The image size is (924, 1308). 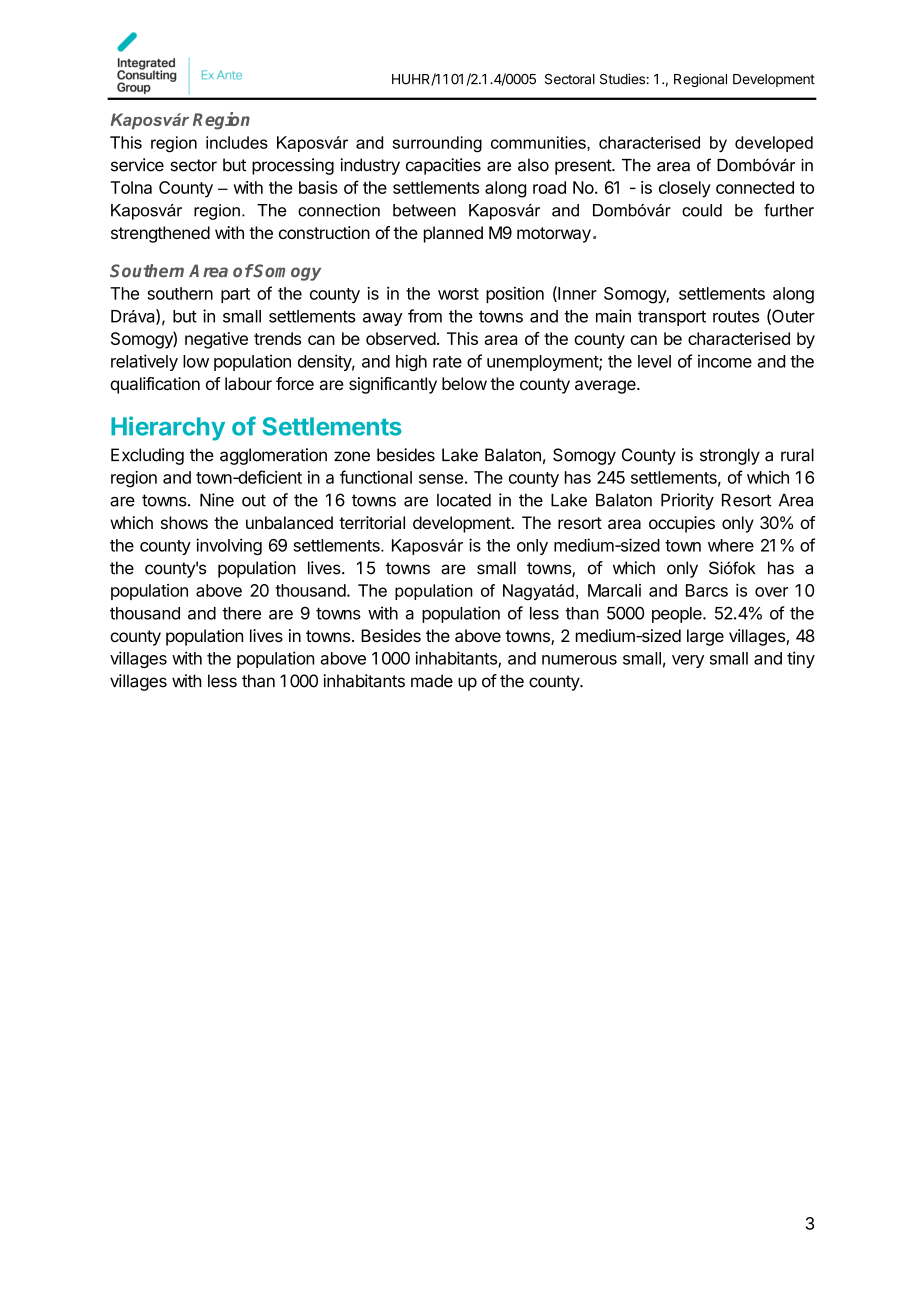 I want to click on made, so click(x=432, y=681).
